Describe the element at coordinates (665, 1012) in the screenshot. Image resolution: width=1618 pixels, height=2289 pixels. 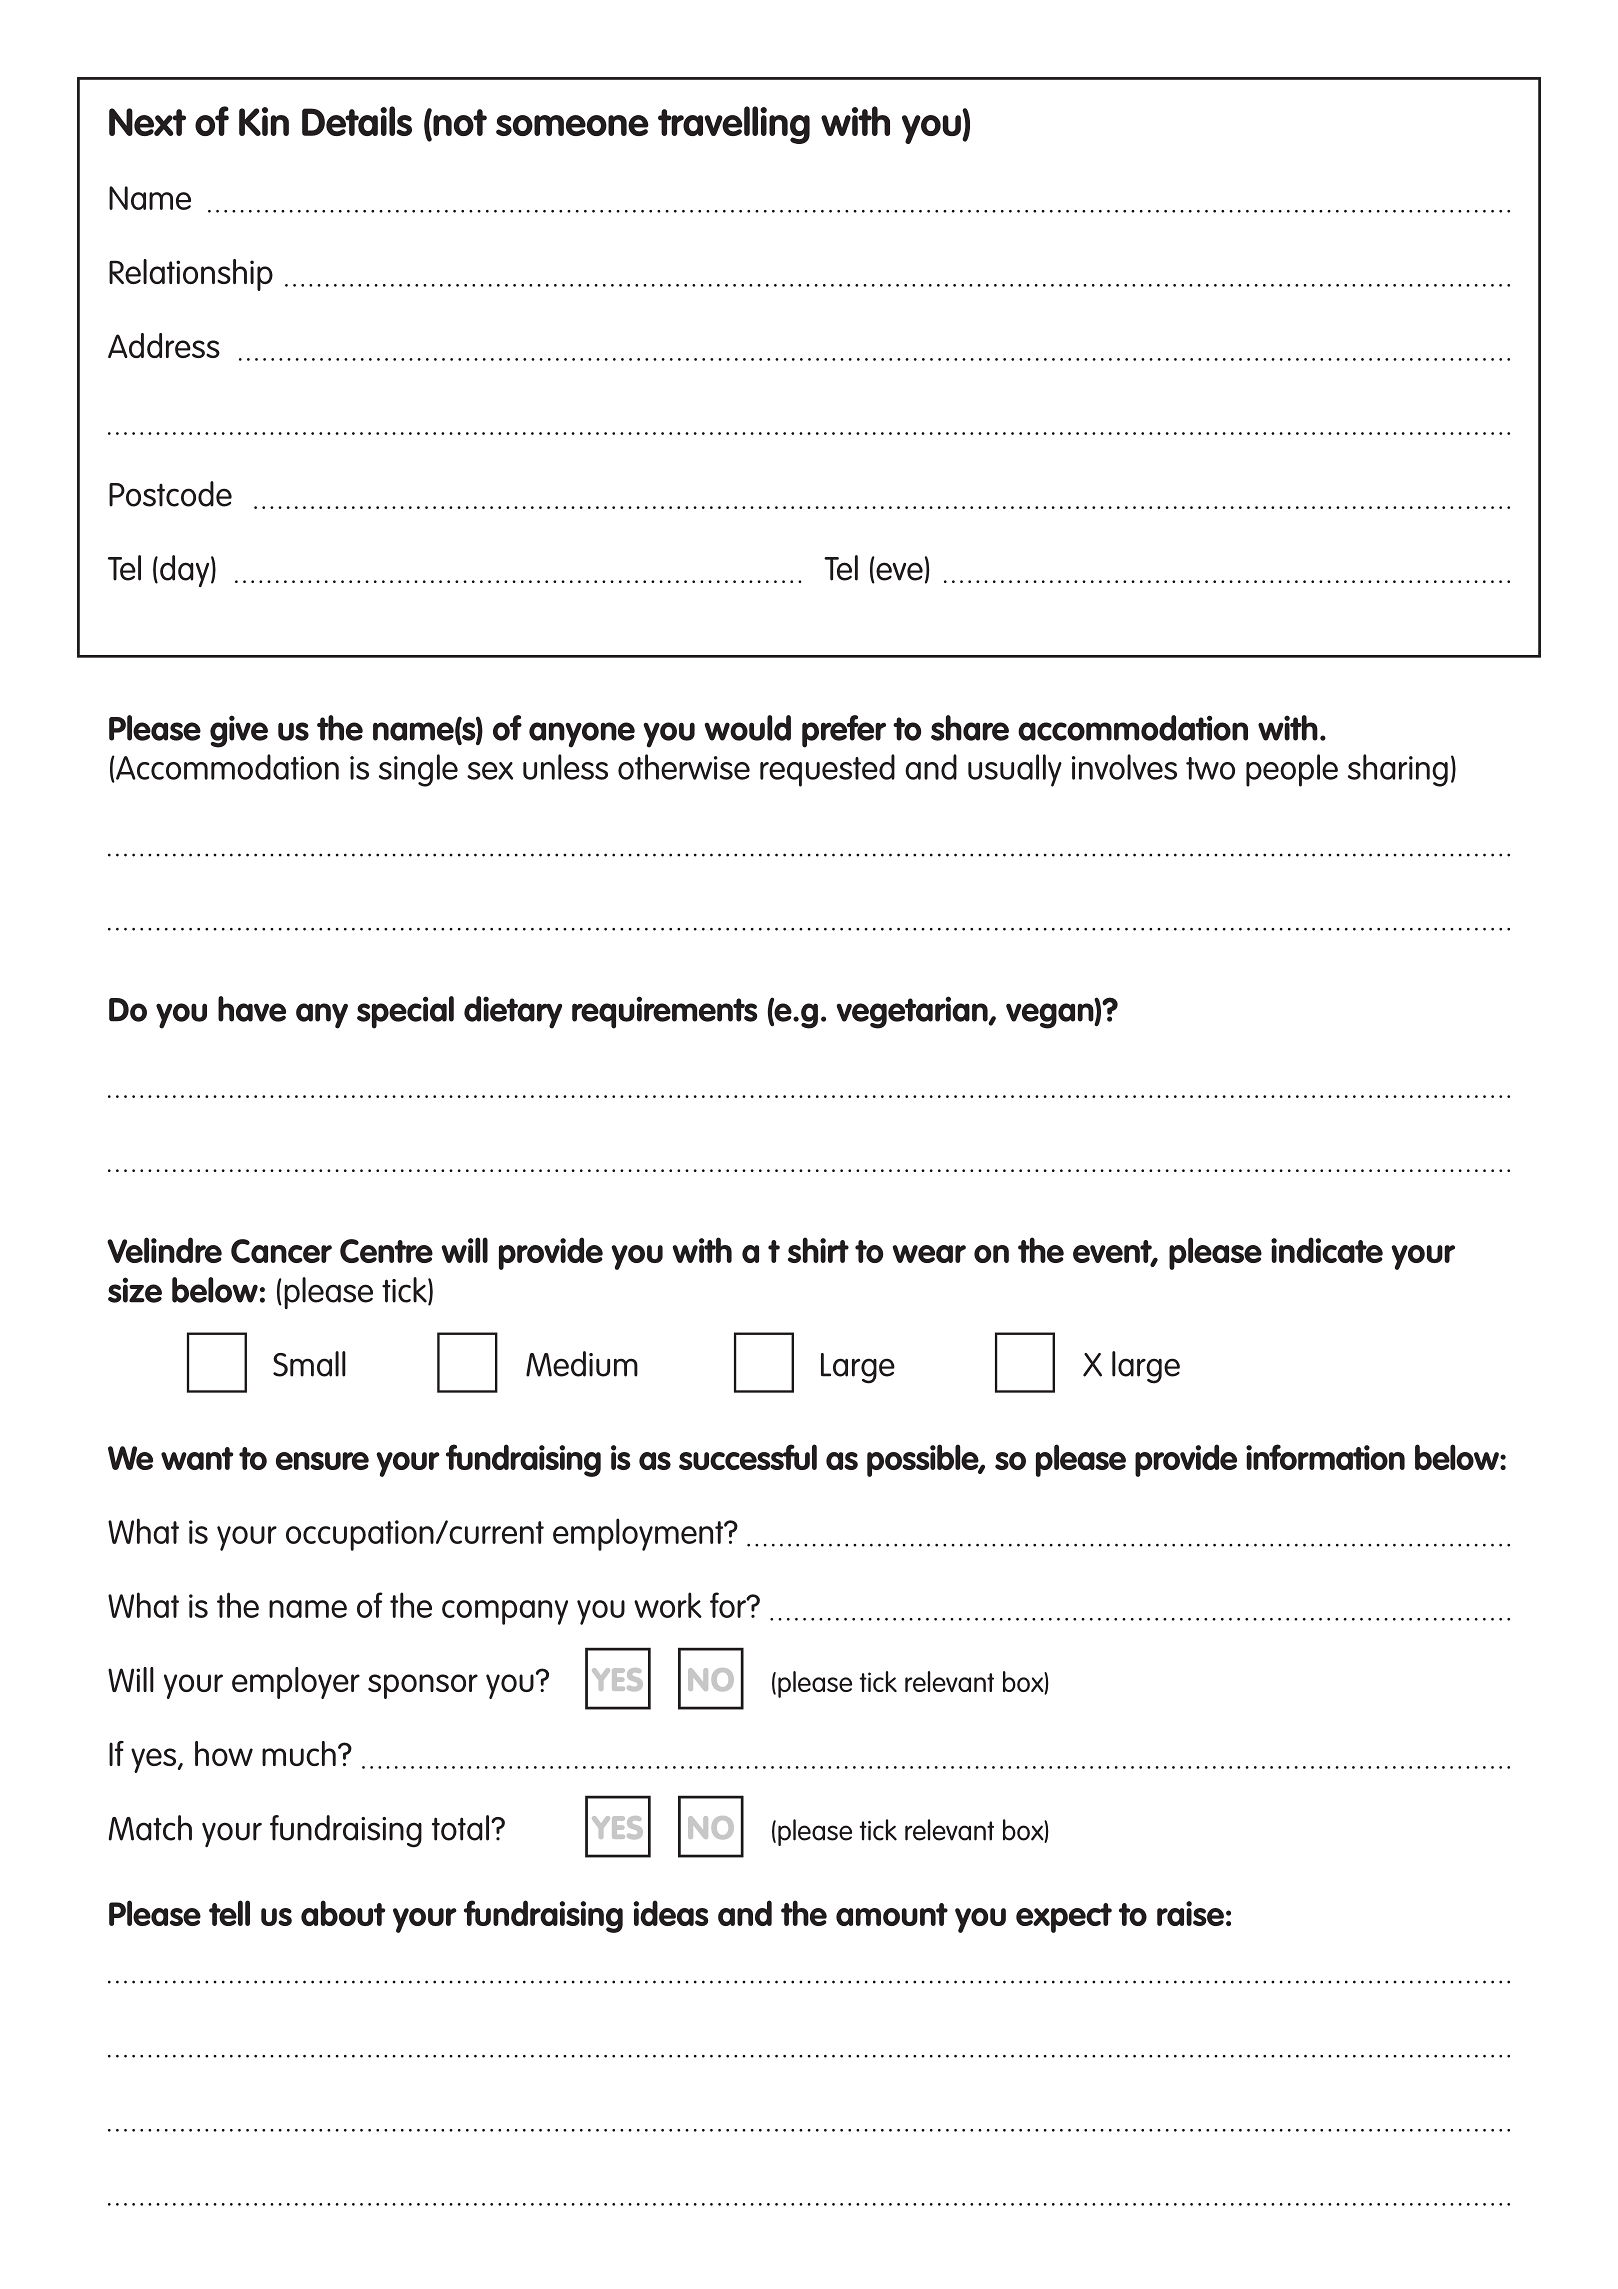
I see `requirements` at that location.
